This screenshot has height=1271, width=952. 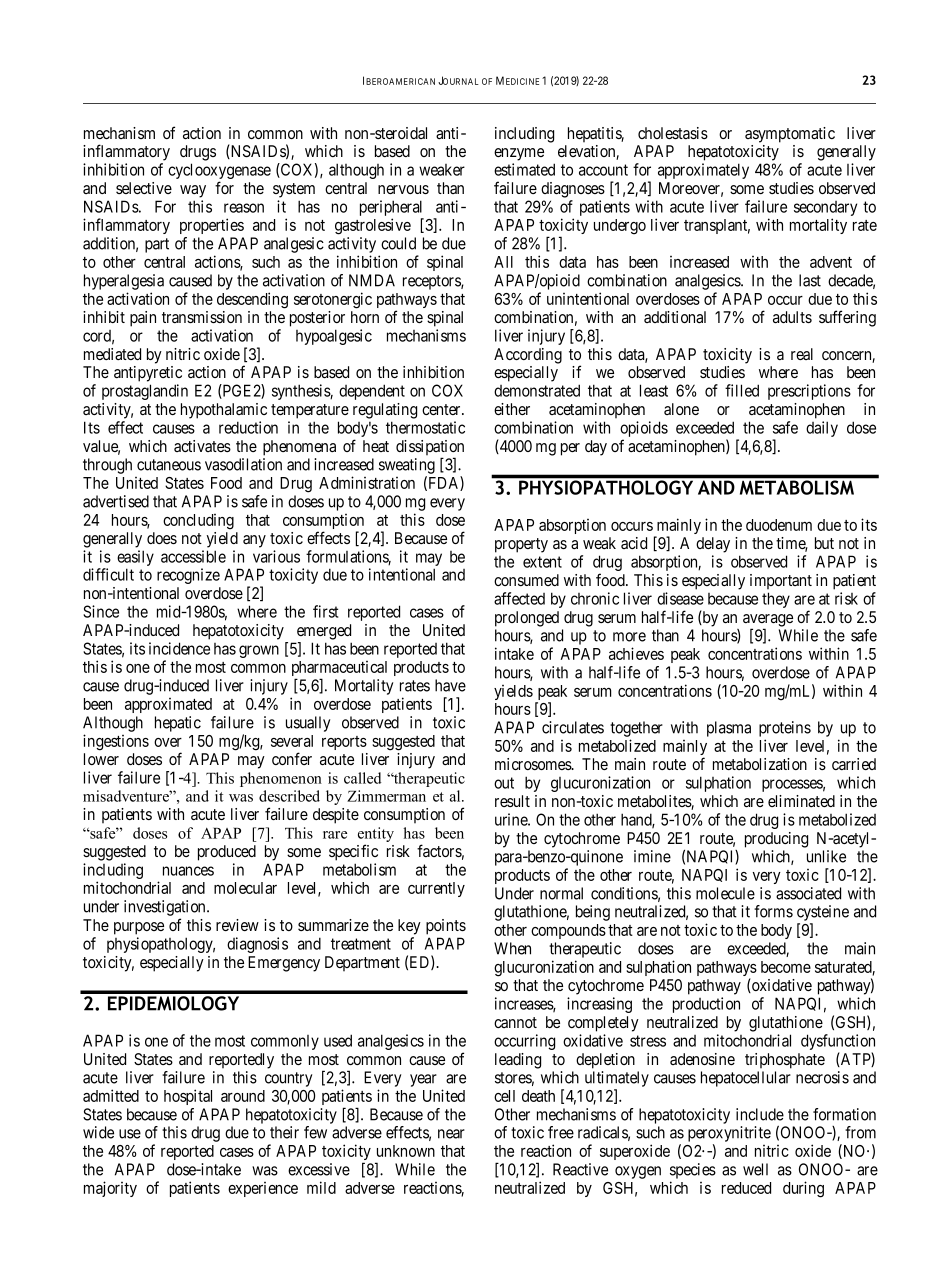 What do you see at coordinates (450, 685) in the screenshot?
I see `have` at bounding box center [450, 685].
